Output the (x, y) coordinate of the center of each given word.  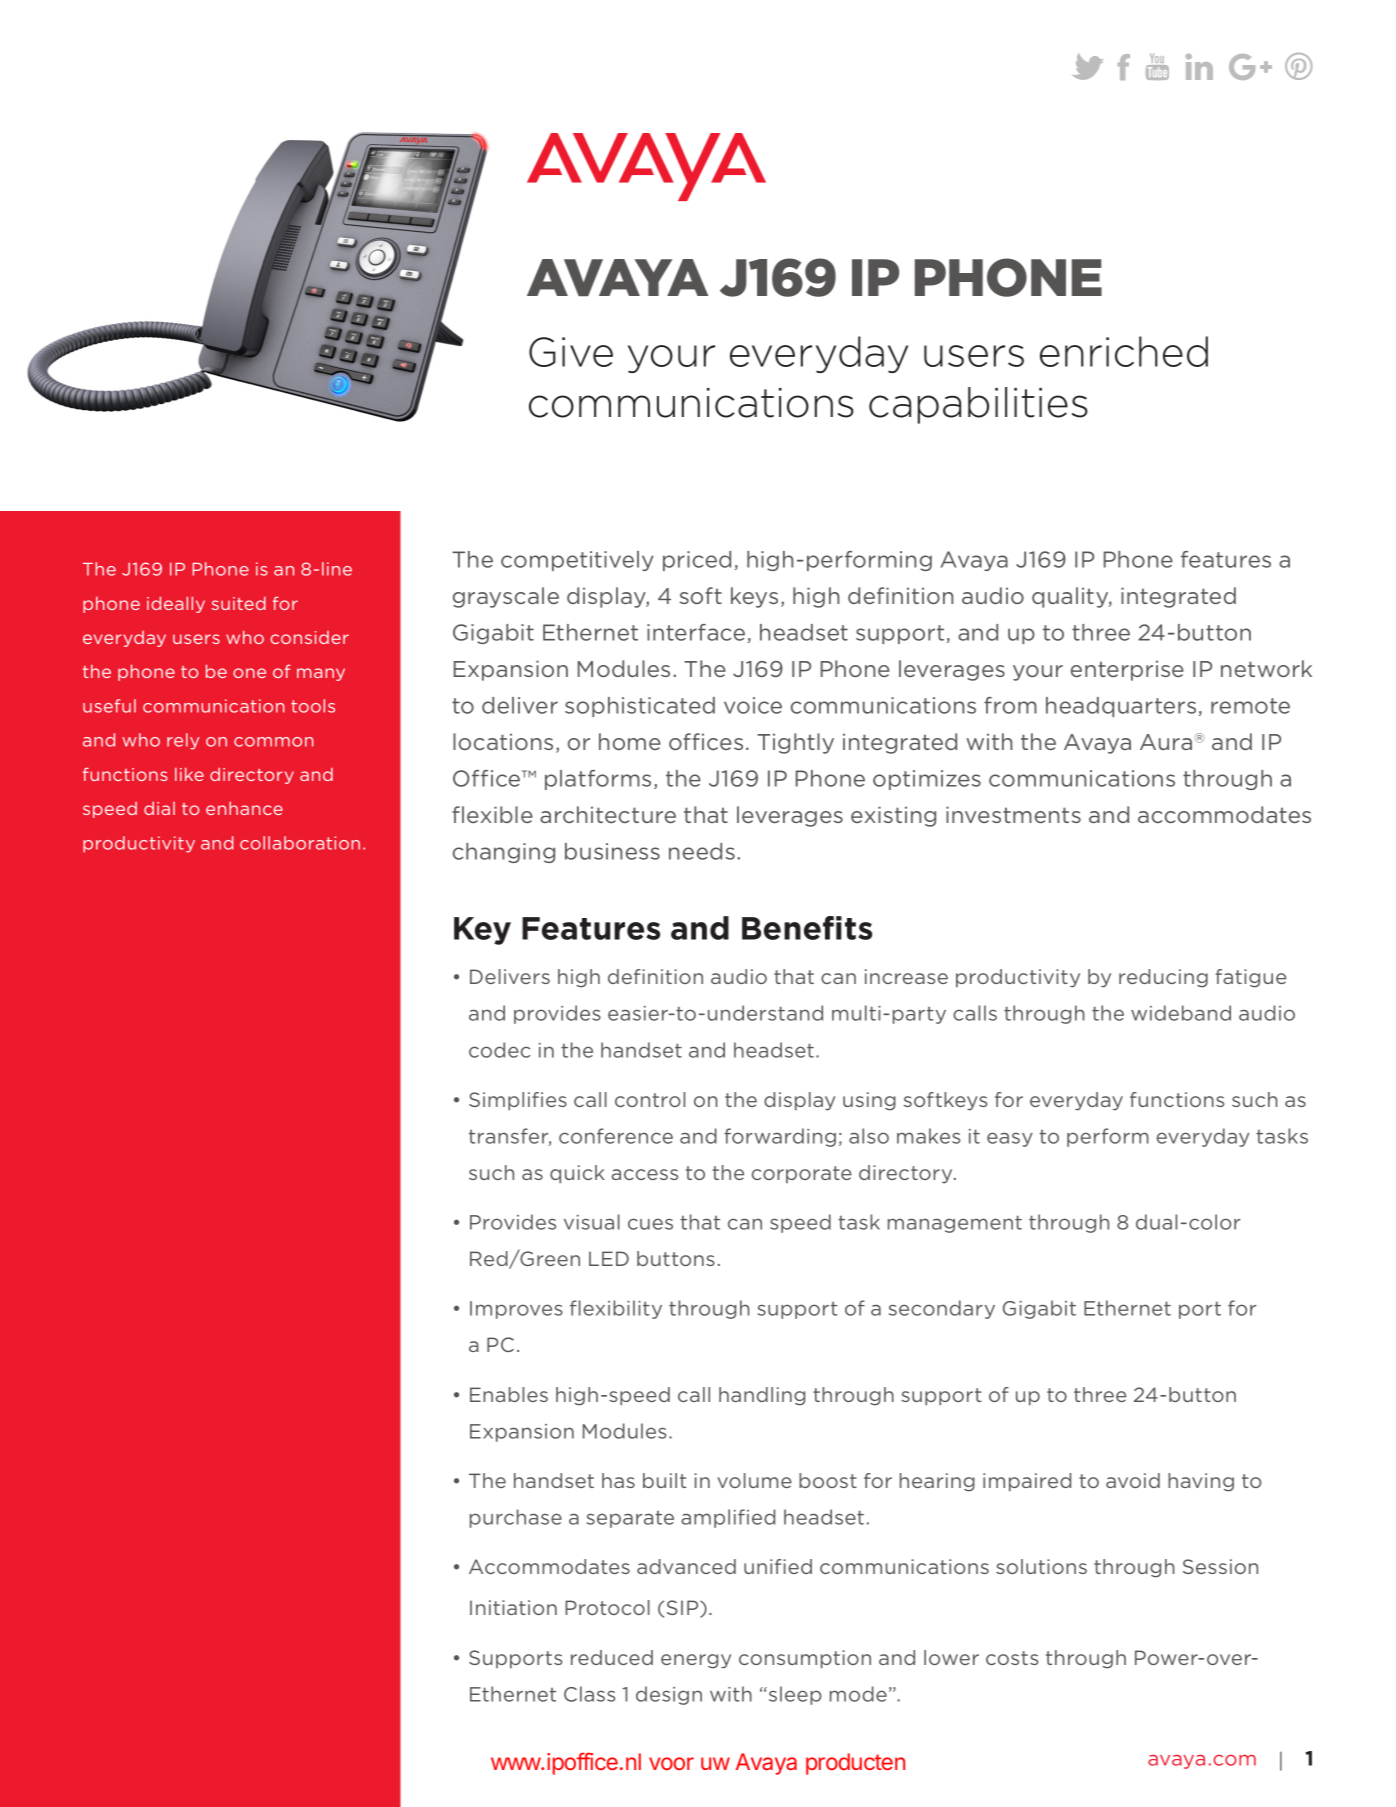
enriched (1124, 351)
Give (571, 352)
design (669, 1695)
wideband (1181, 1013)
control (650, 1099)
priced (697, 561)
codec (499, 1050)
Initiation (513, 1607)
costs (1012, 1658)
